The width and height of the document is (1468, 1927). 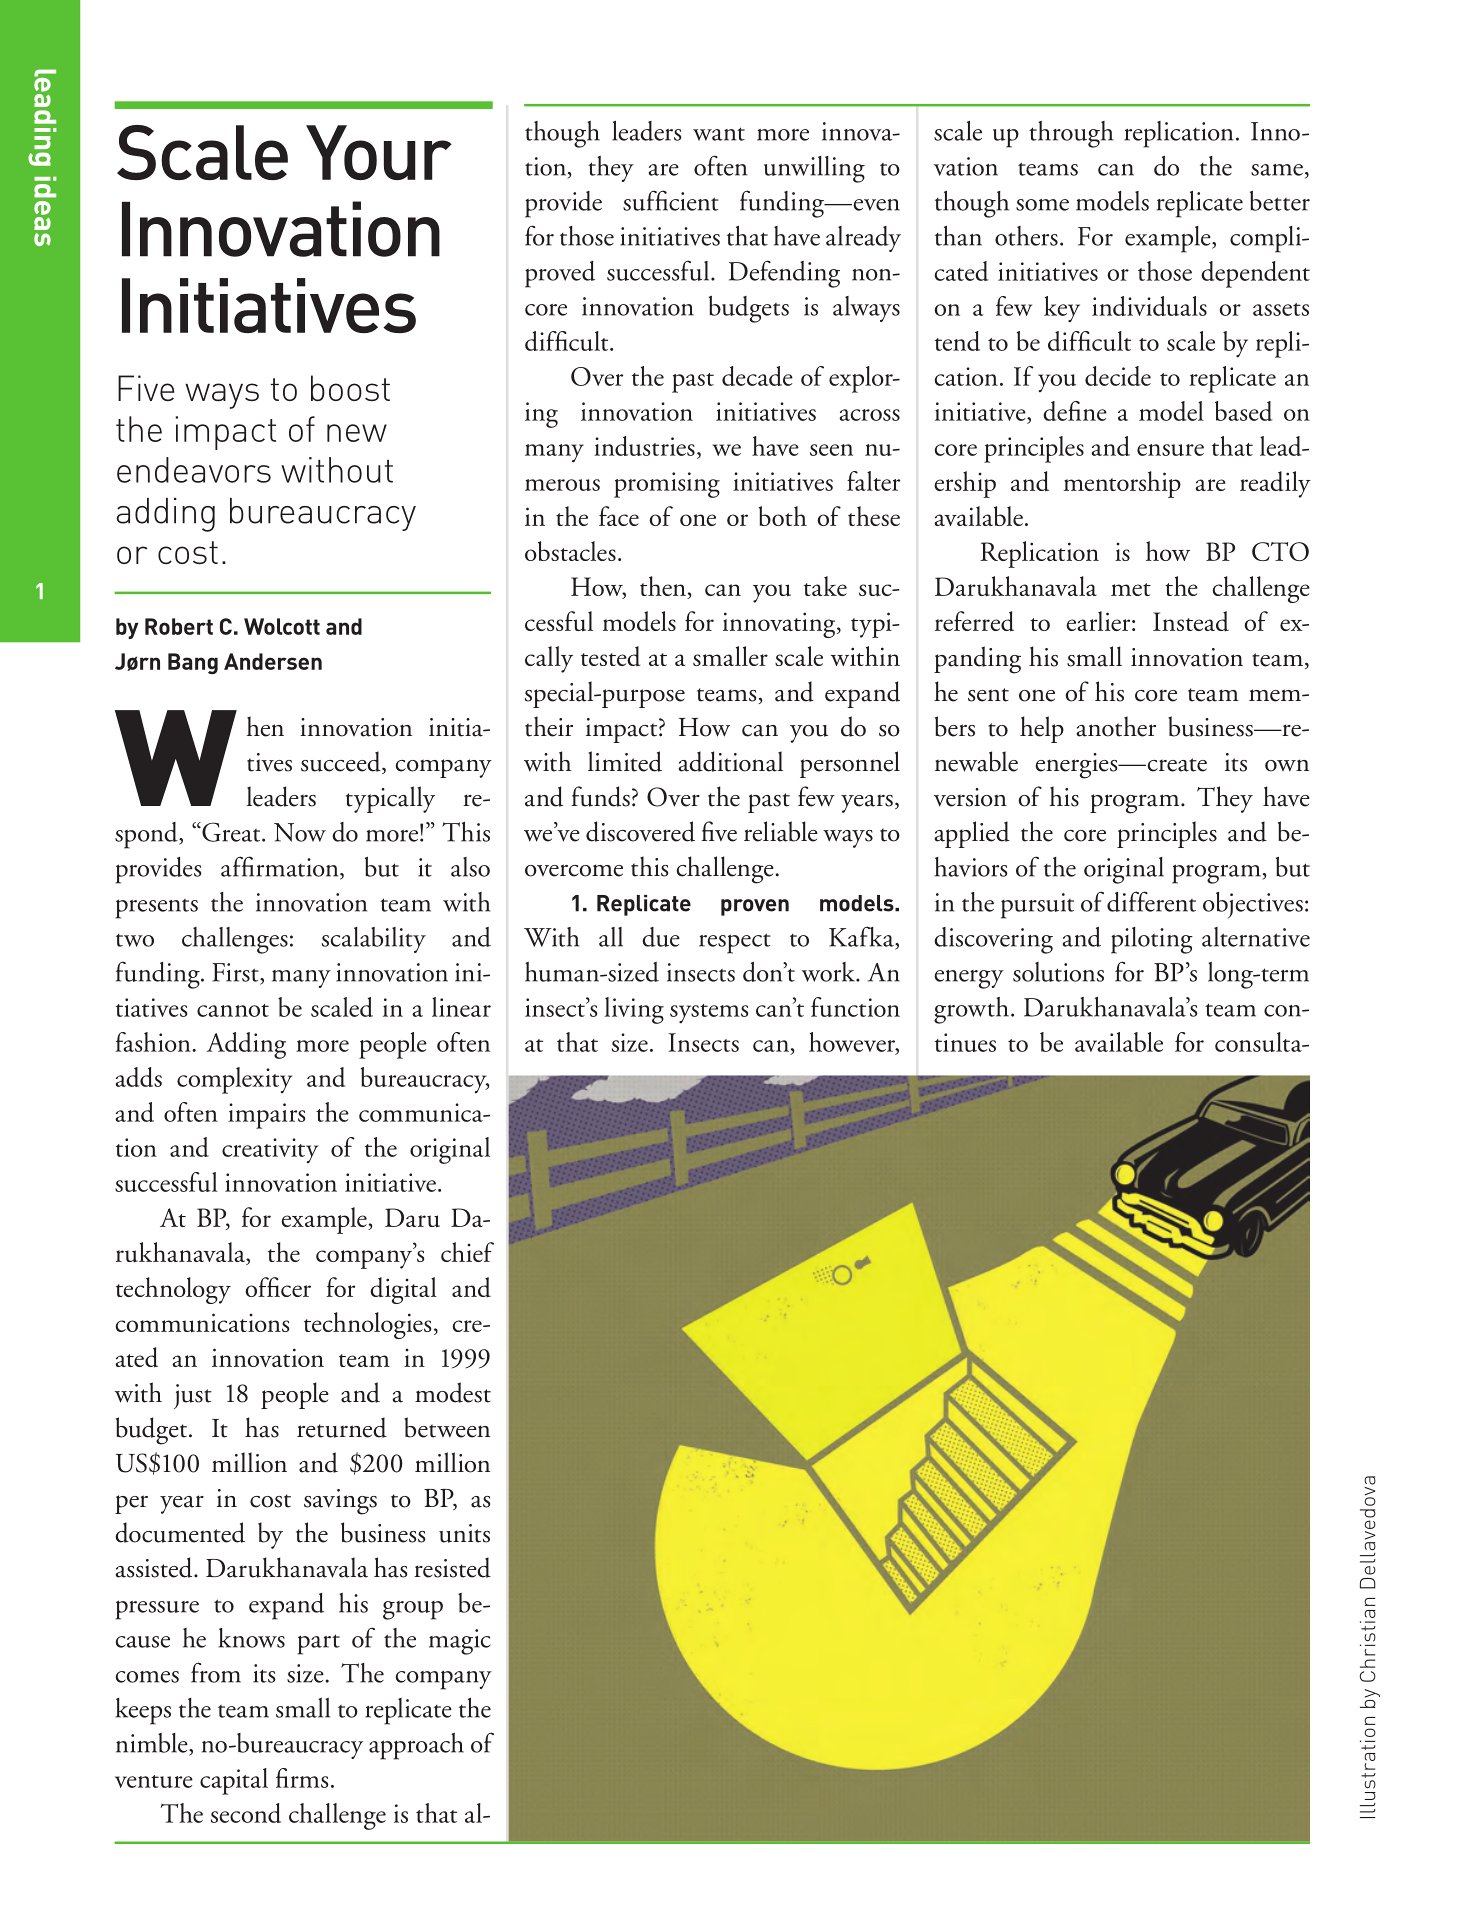 What do you see at coordinates (193, 1396) in the document?
I see `just` at bounding box center [193, 1396].
